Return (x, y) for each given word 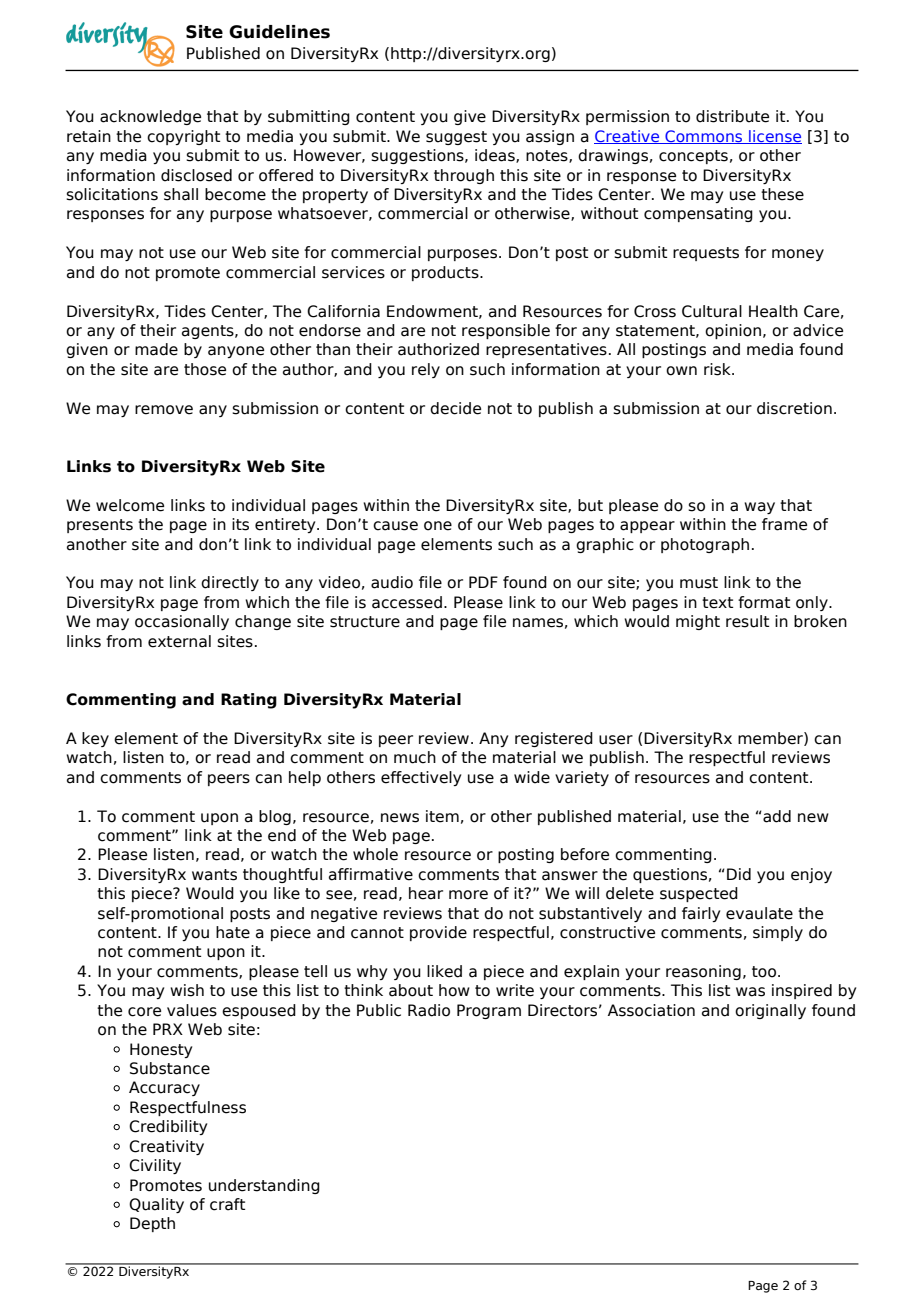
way (759, 508)
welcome (130, 505)
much (415, 757)
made (156, 349)
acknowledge (150, 117)
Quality (156, 1205)
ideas (496, 156)
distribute (732, 116)
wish (187, 990)
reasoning (703, 972)
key (95, 739)
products (446, 273)
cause (395, 526)
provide (438, 933)
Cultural (712, 311)
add (776, 816)
